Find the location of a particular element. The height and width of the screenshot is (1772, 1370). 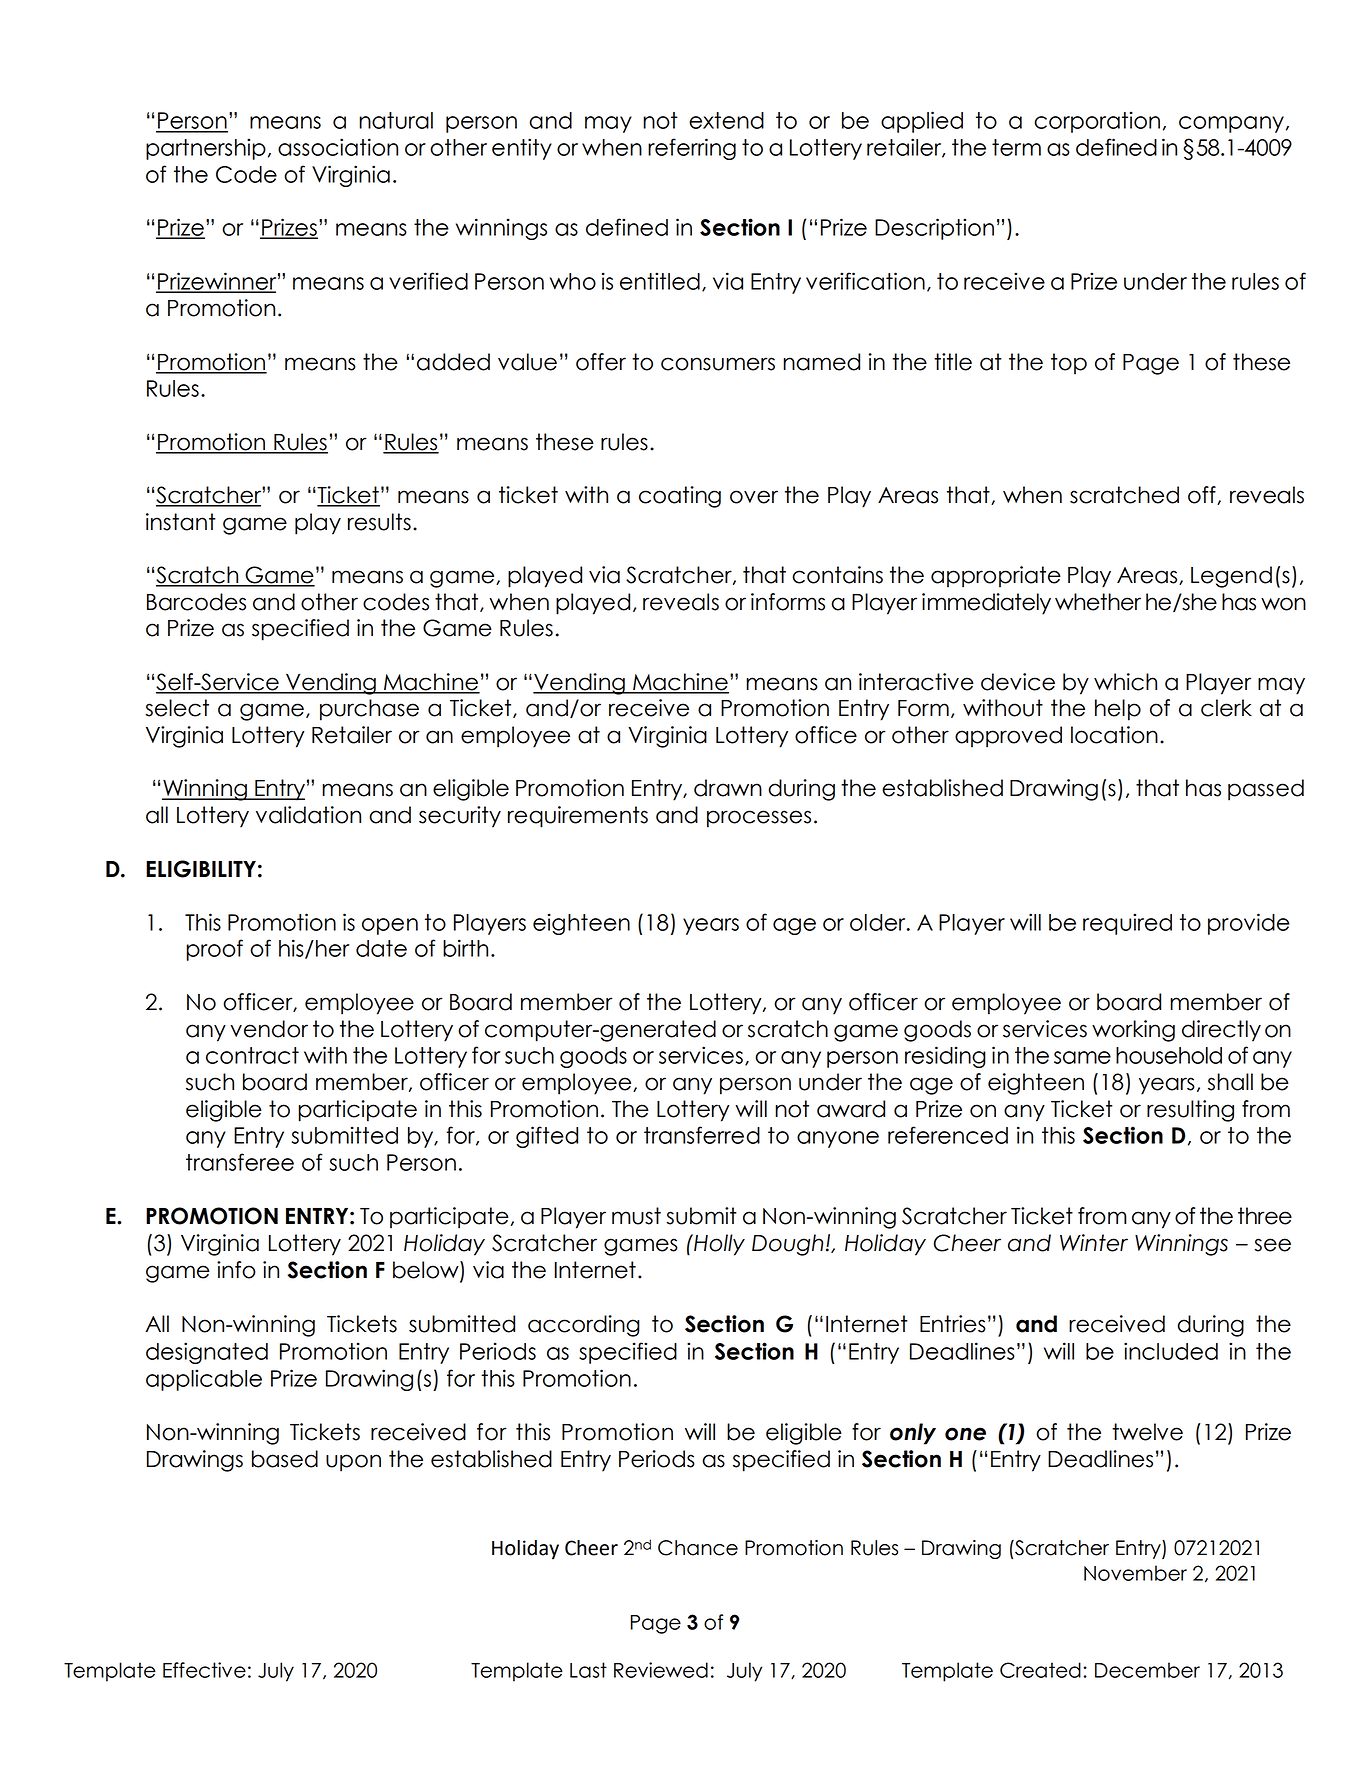

transferred is located at coordinates (702, 1135).
